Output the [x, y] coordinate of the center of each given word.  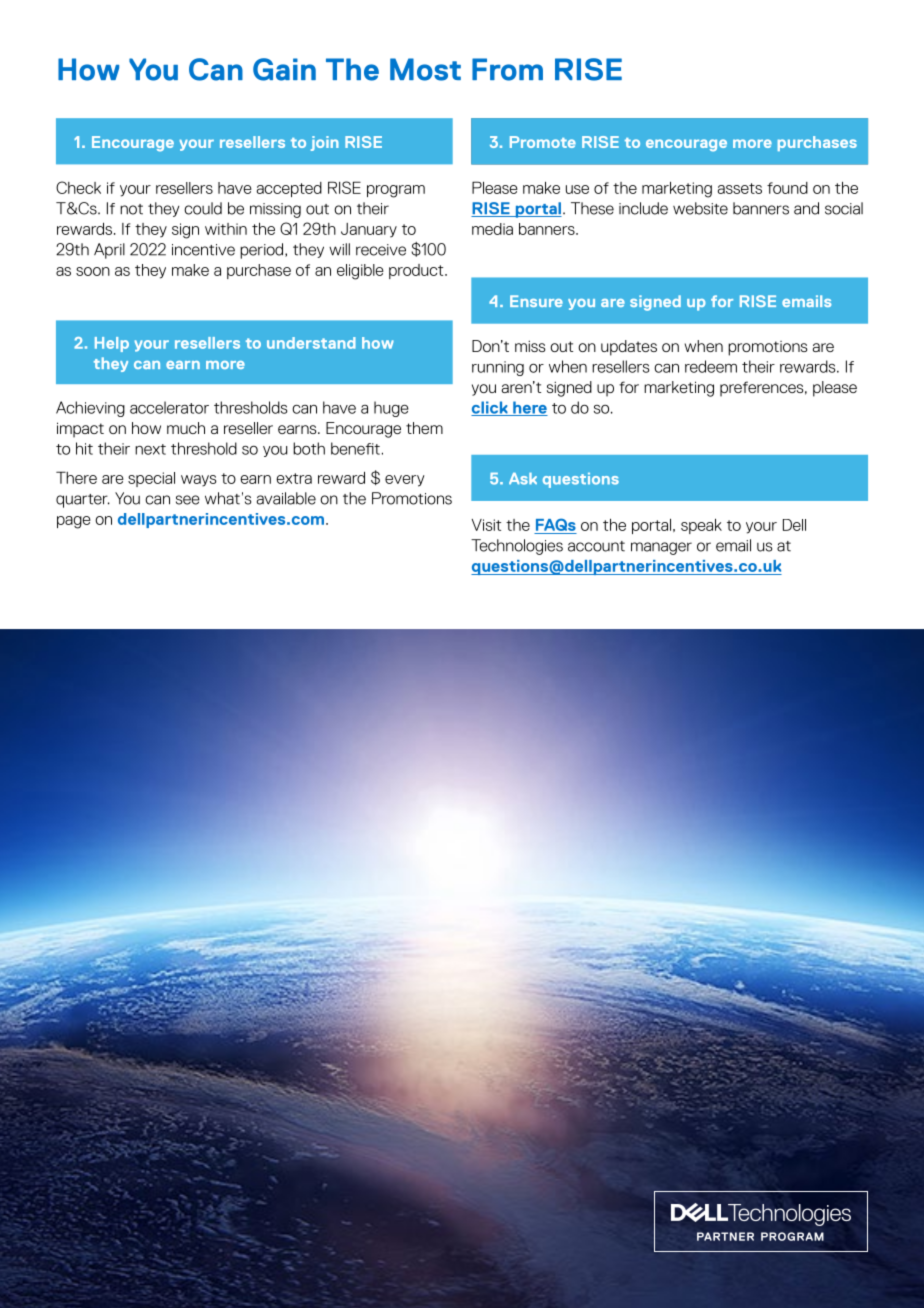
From [507, 69]
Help [112, 344]
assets [740, 188]
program [396, 191]
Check [78, 187]
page [74, 522]
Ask [523, 479]
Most [425, 69]
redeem [711, 366]
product [417, 271]
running [498, 368]
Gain [284, 69]
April [109, 251]
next [150, 449]
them [424, 428]
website [700, 208]
